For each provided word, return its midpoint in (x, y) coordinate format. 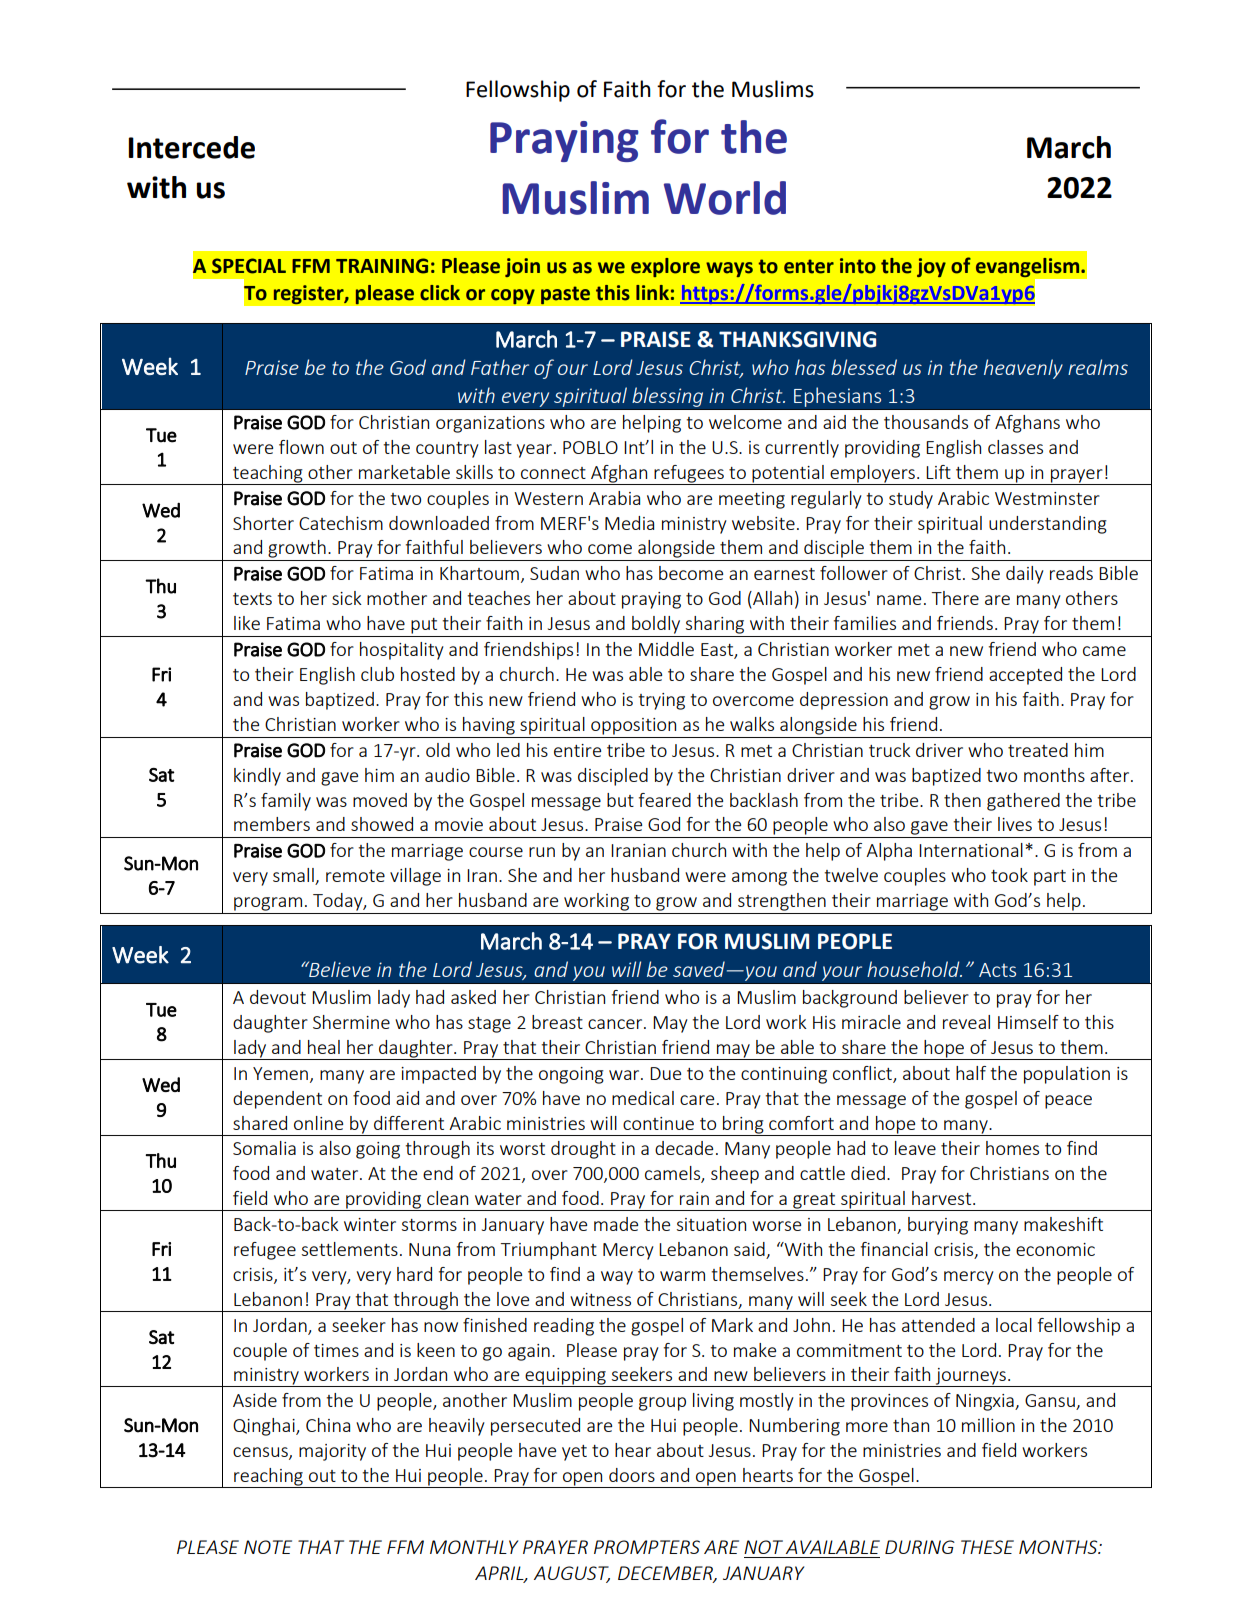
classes (1015, 447)
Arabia (614, 498)
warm (682, 1276)
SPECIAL (249, 266)
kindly (257, 777)
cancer (616, 1024)
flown (301, 447)
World (725, 198)
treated (1038, 750)
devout (278, 997)
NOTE (268, 1547)
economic (1055, 1249)
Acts (997, 970)
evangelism (1029, 267)
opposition (633, 726)
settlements (350, 1249)
